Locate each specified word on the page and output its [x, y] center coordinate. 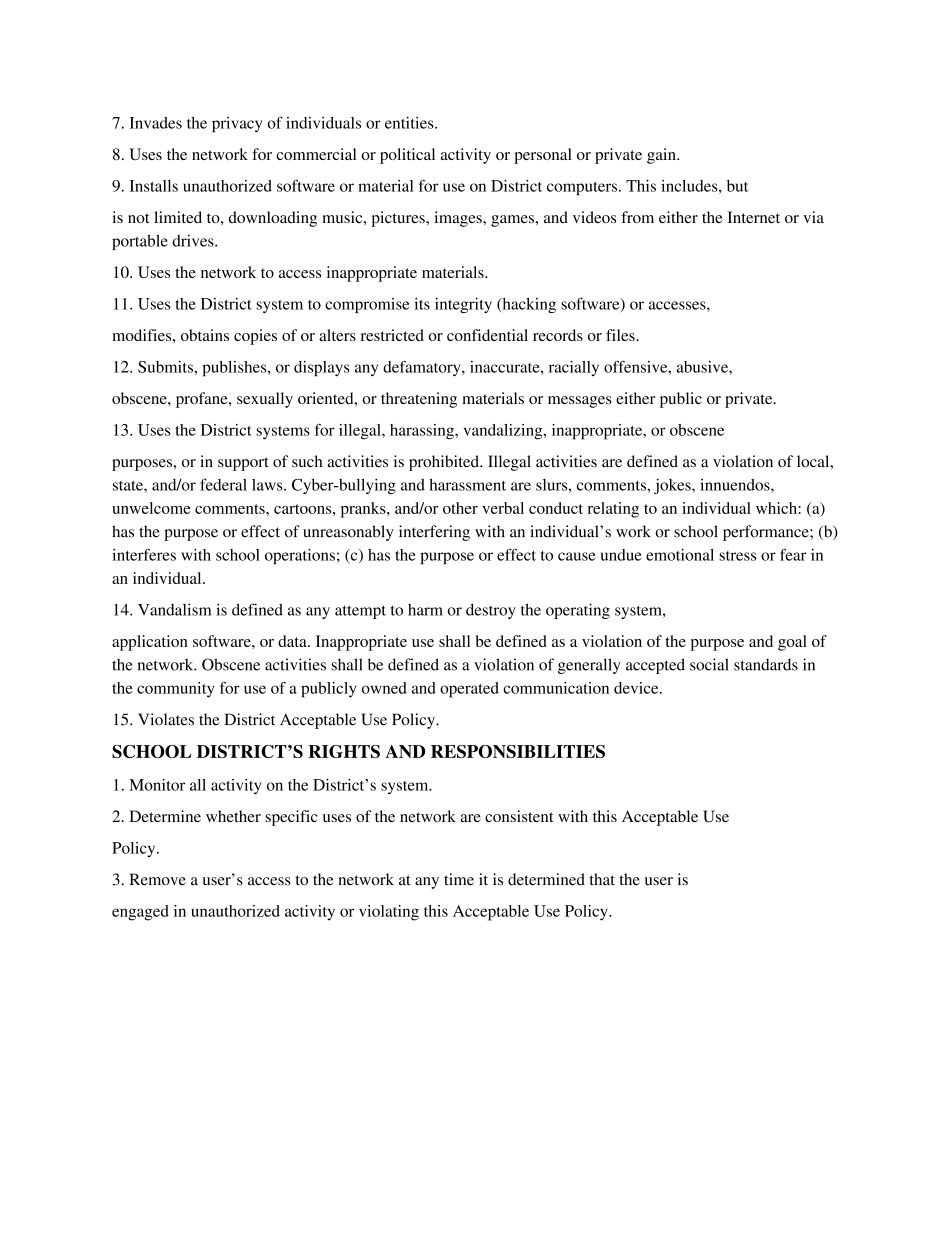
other [460, 508]
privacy [237, 124]
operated [469, 690]
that [602, 879]
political [407, 156]
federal [223, 484]
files [621, 335]
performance [767, 533]
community [175, 690]
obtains [205, 335]
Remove [157, 879]
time [459, 879]
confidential [487, 335]
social [709, 664]
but [737, 186]
